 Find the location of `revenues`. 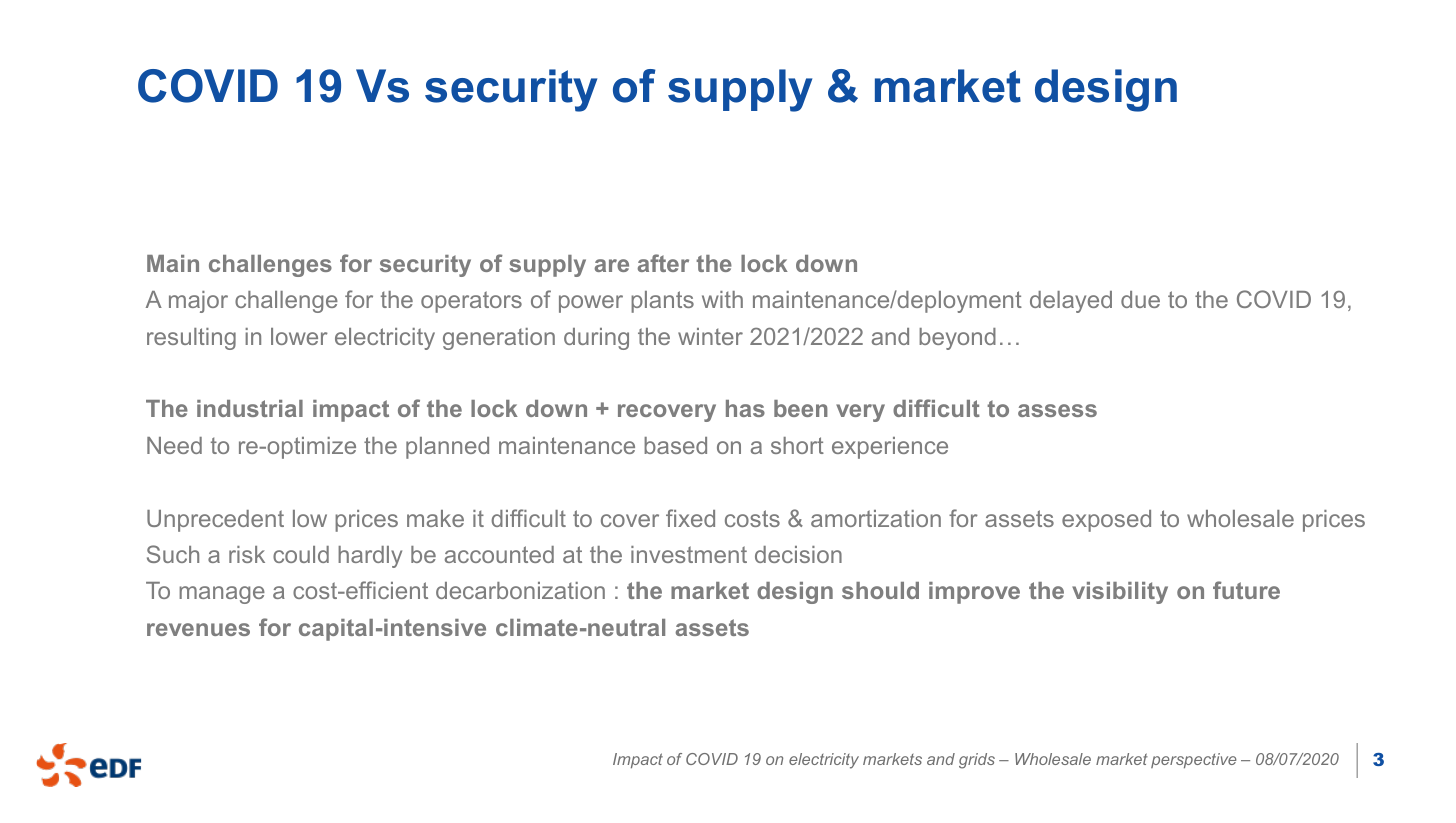

revenues is located at coordinates (198, 629).
